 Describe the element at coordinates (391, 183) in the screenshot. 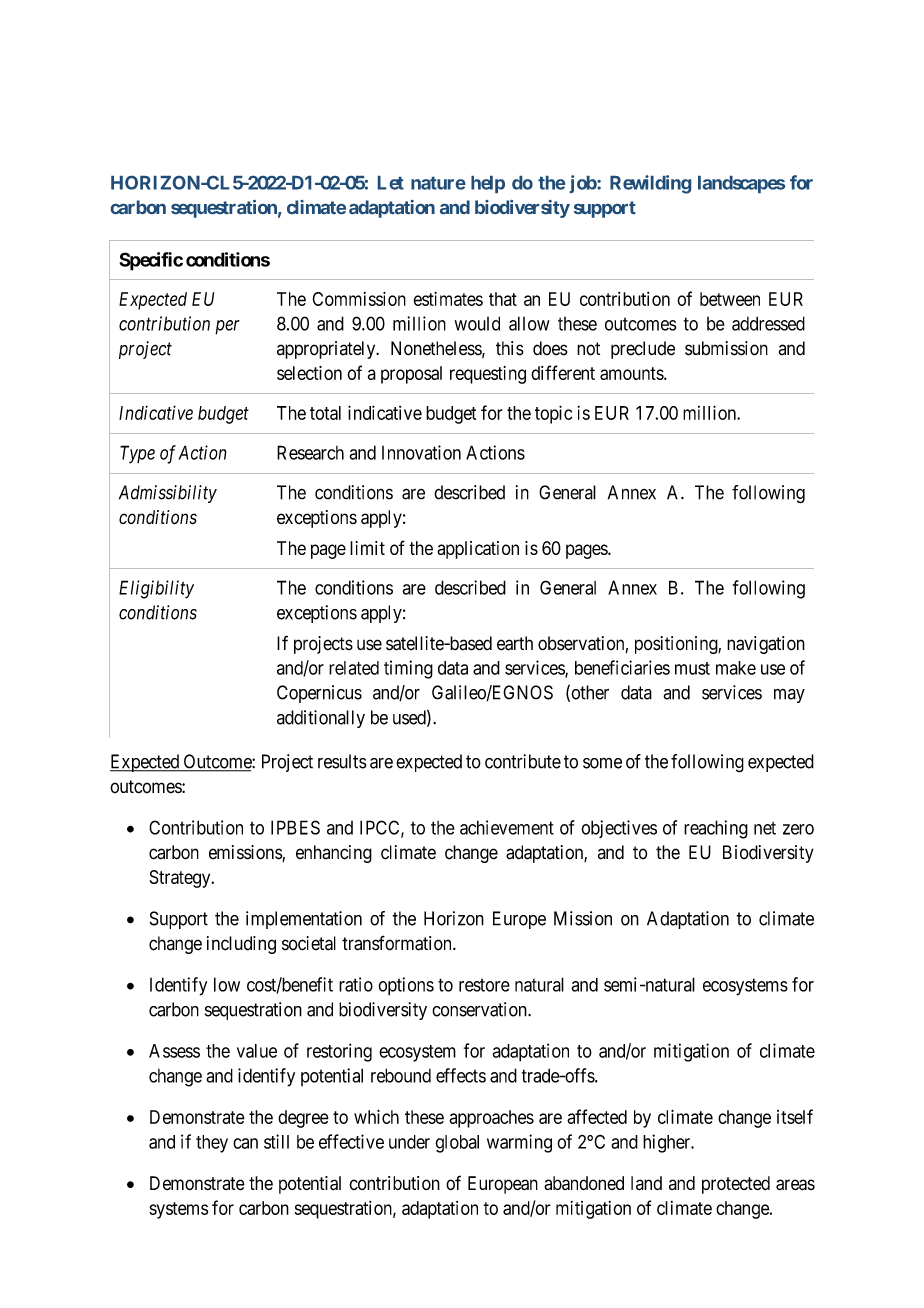

I see `Let` at that location.
